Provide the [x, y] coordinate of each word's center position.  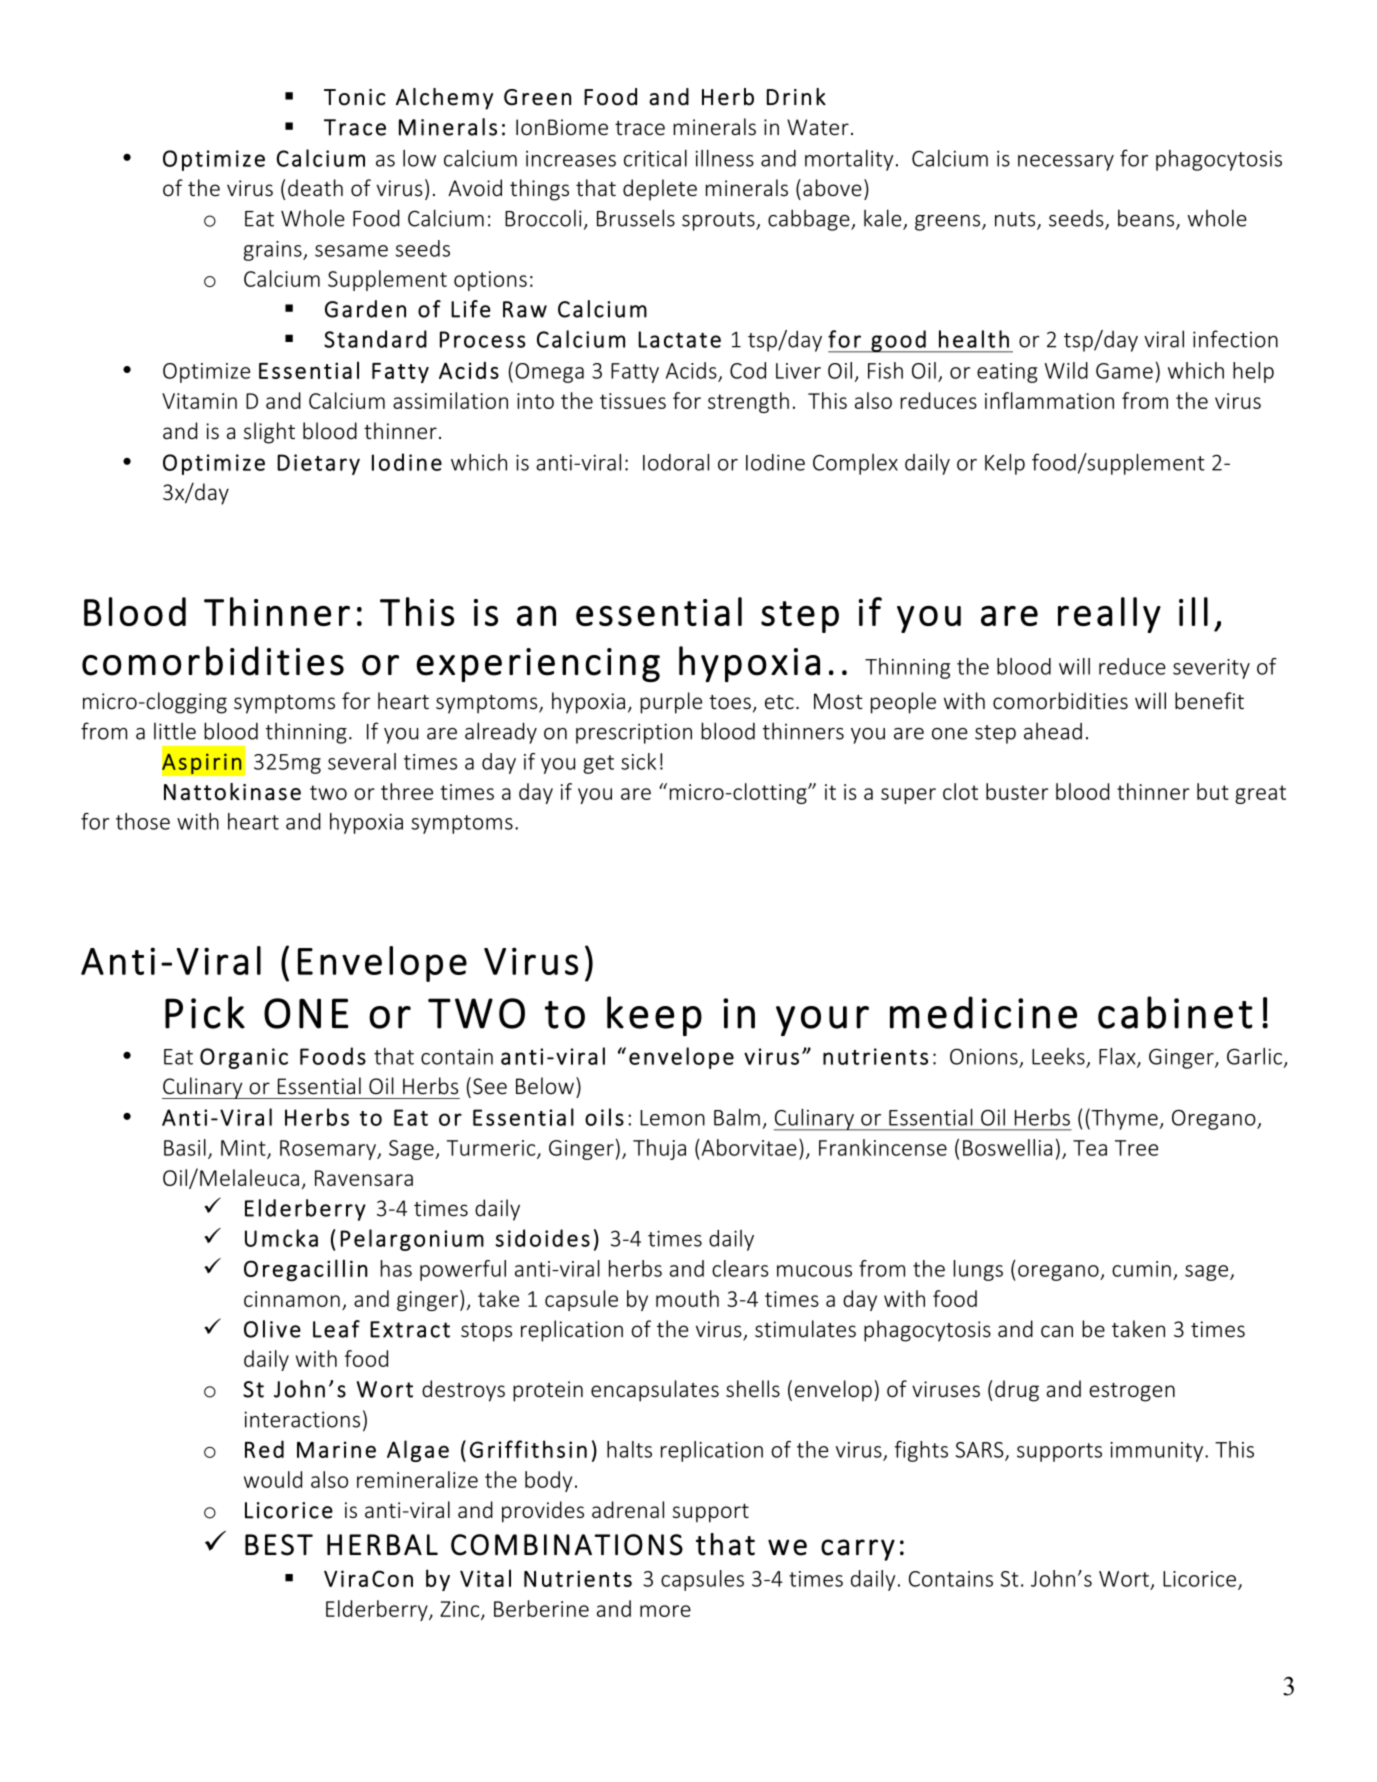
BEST [279, 1545]
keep [654, 1016]
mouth [687, 1298]
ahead [1053, 731]
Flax [1118, 1057]
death [315, 188]
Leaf [336, 1329]
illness [725, 158]
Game [1124, 371]
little [175, 731]
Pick [205, 1012]
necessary [1066, 163]
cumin [1141, 1269]
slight [269, 433]
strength [748, 402]
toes [730, 702]
